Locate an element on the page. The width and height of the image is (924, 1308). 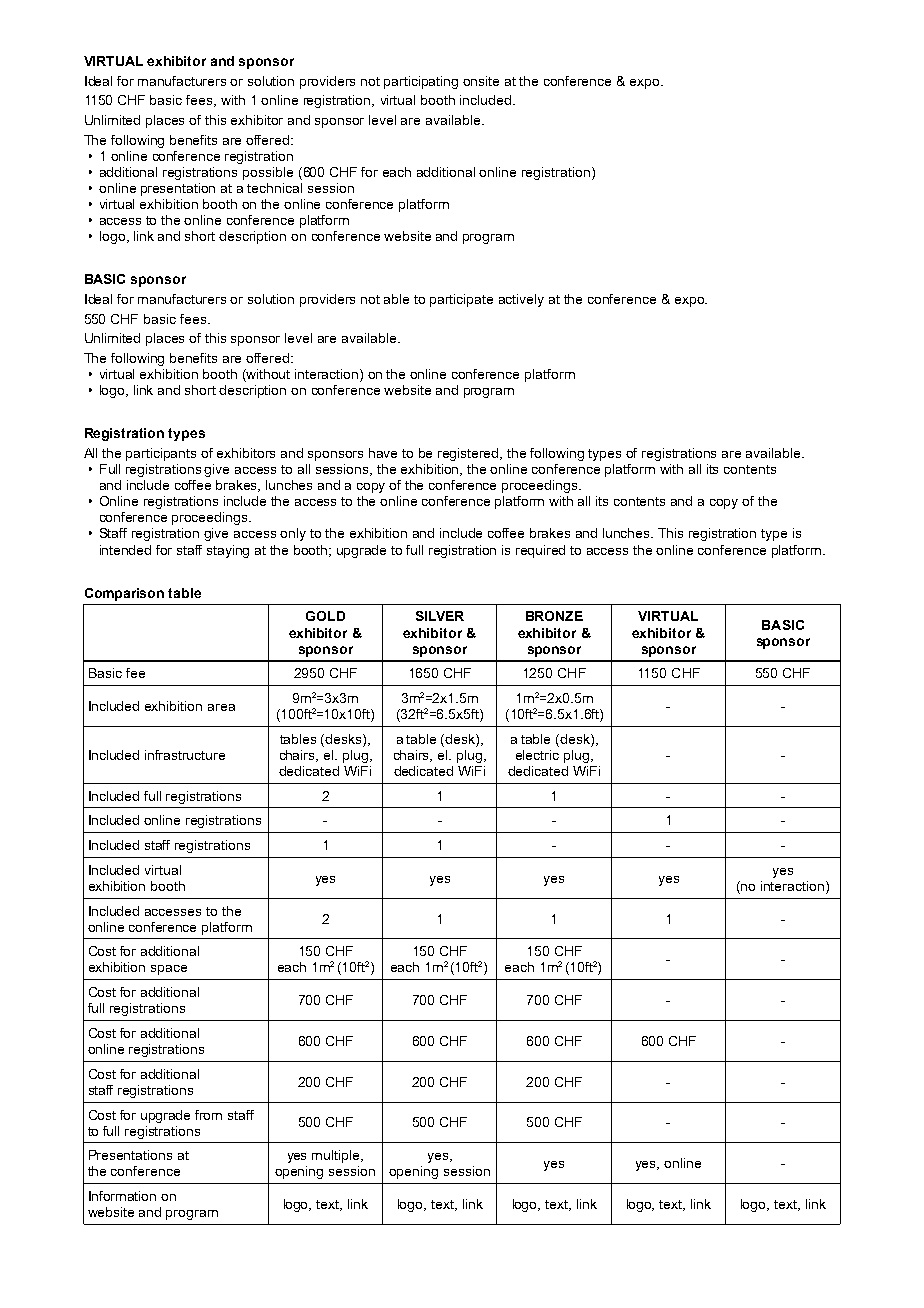
Comparison is located at coordinates (124, 594).
